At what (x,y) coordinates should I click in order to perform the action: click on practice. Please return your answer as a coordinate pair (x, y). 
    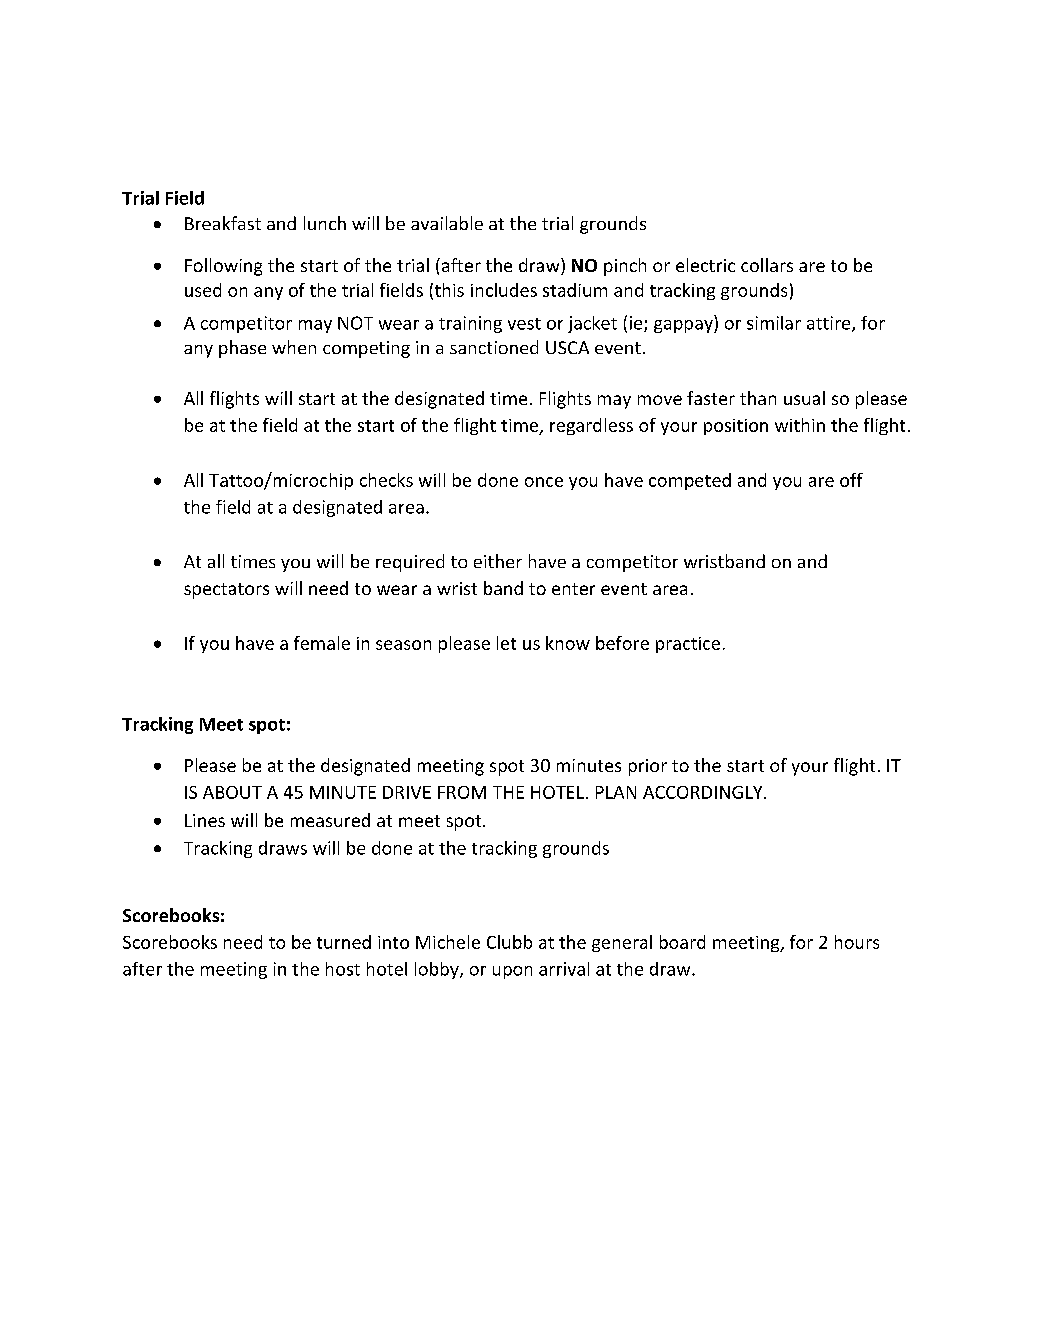
    Looking at the image, I should click on (688, 645).
